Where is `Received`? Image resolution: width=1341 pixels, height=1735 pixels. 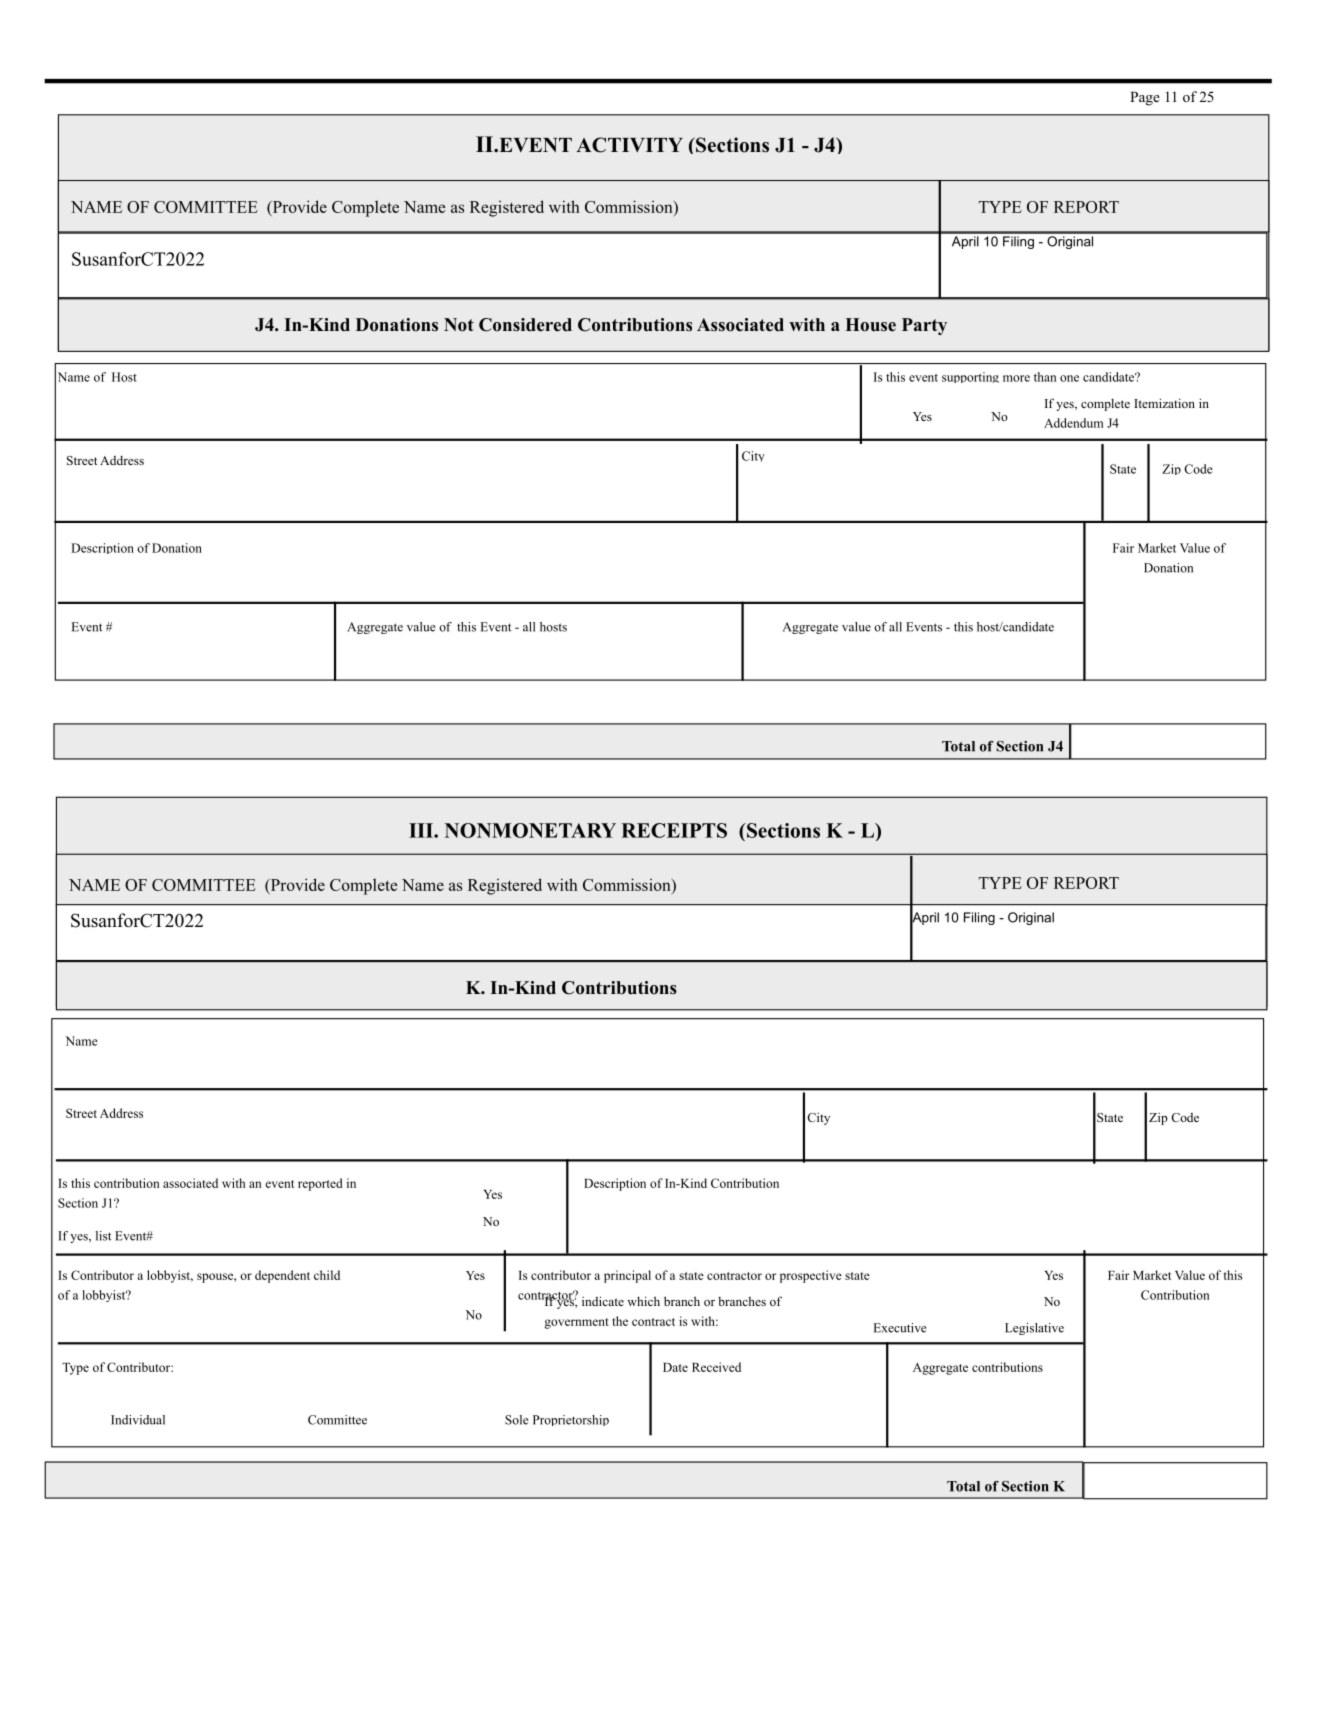 Received is located at coordinates (716, 1367).
